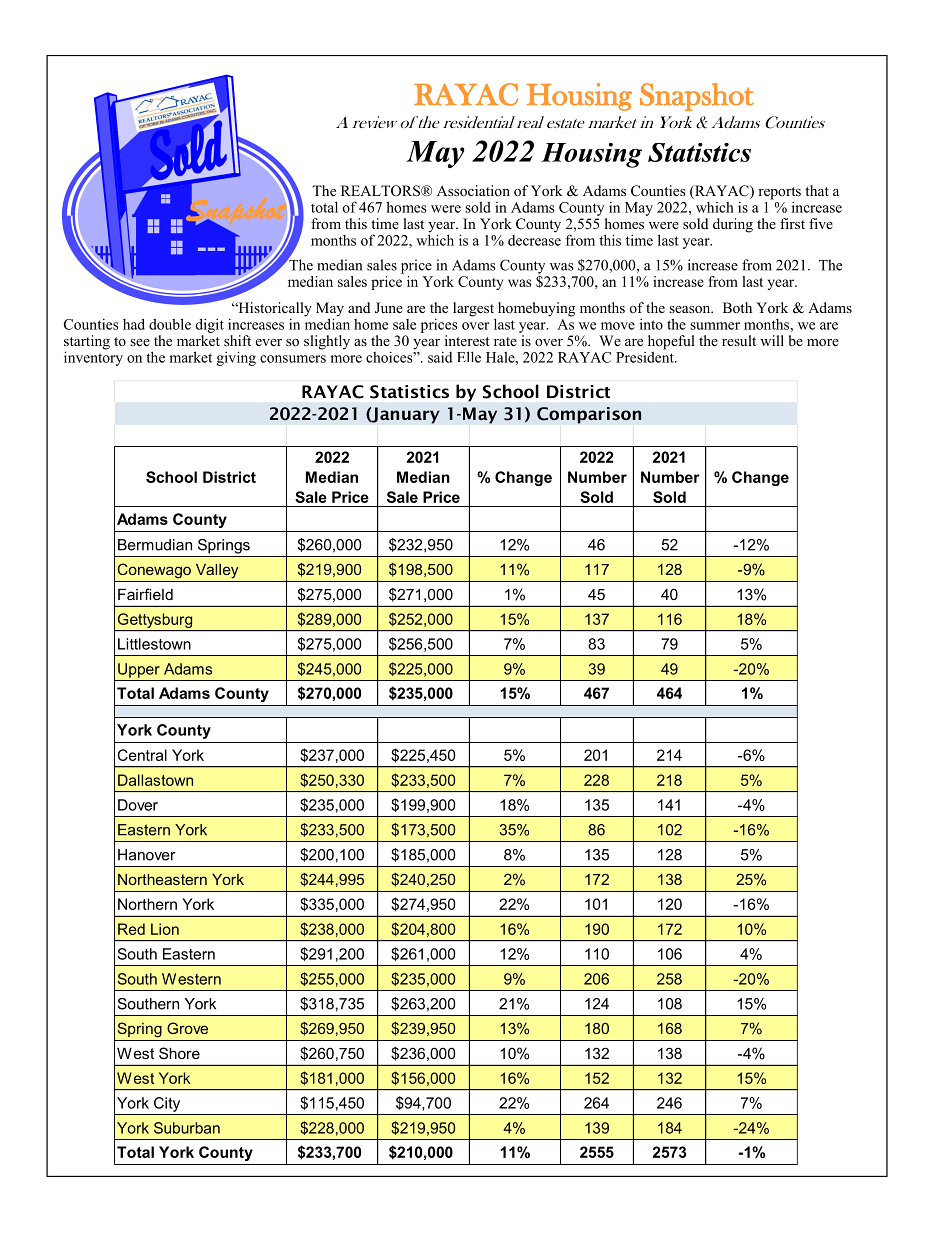 Image resolution: width=952 pixels, height=1233 pixels. What do you see at coordinates (589, 415) in the screenshot?
I see `Comparison` at bounding box center [589, 415].
